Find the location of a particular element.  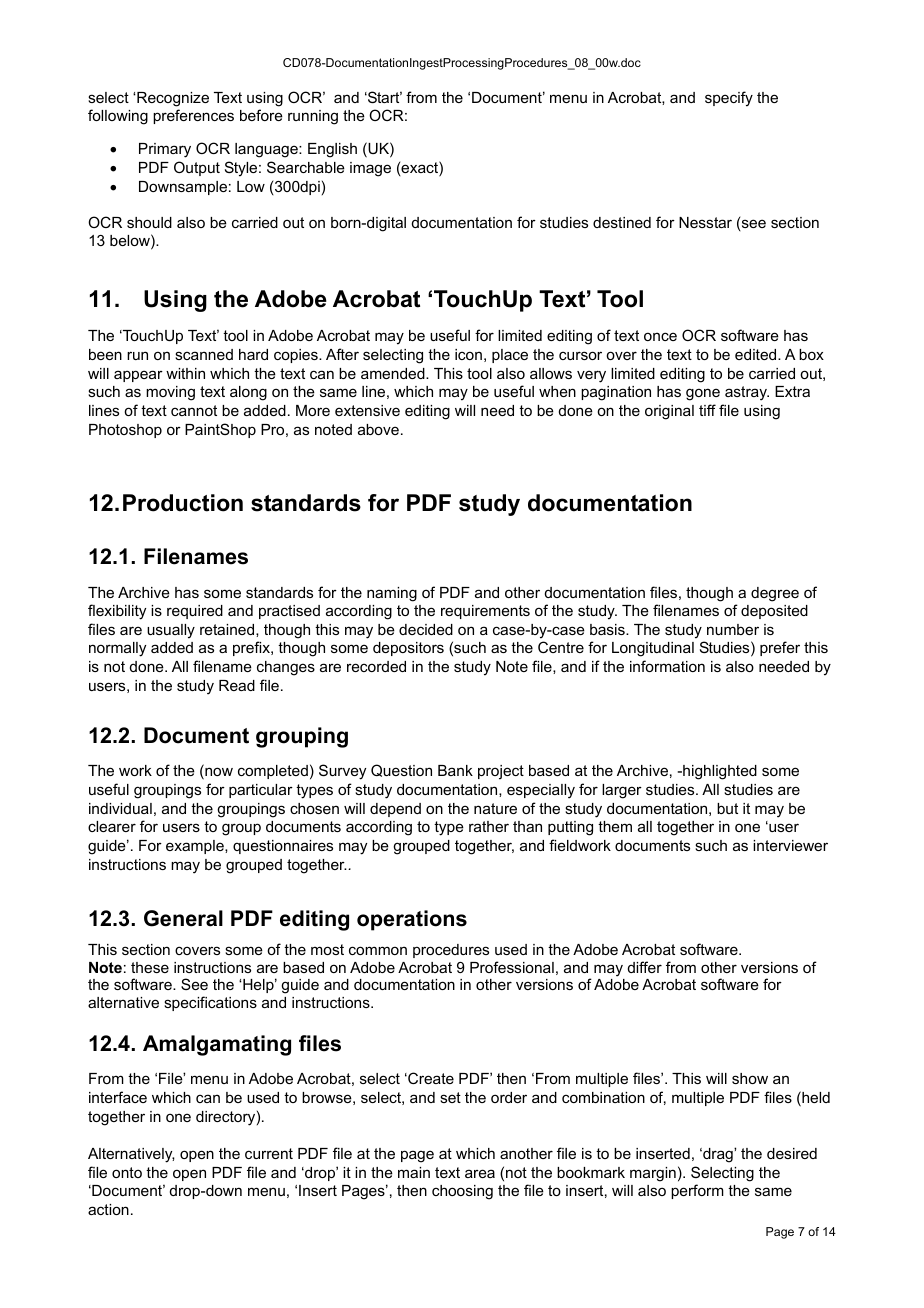

image is located at coordinates (370, 169).
